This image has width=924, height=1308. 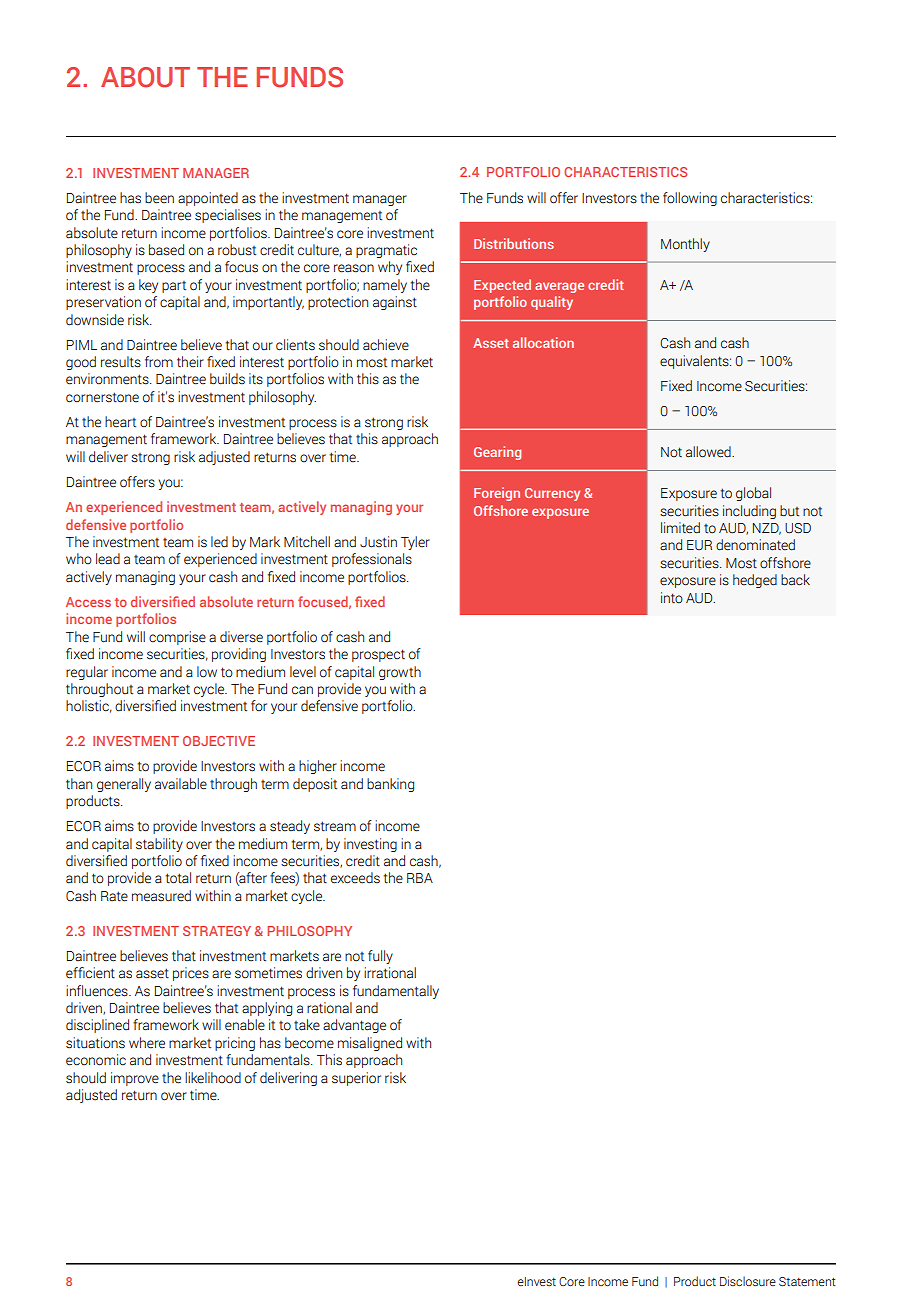 What do you see at coordinates (690, 199) in the image?
I see `following` at bounding box center [690, 199].
